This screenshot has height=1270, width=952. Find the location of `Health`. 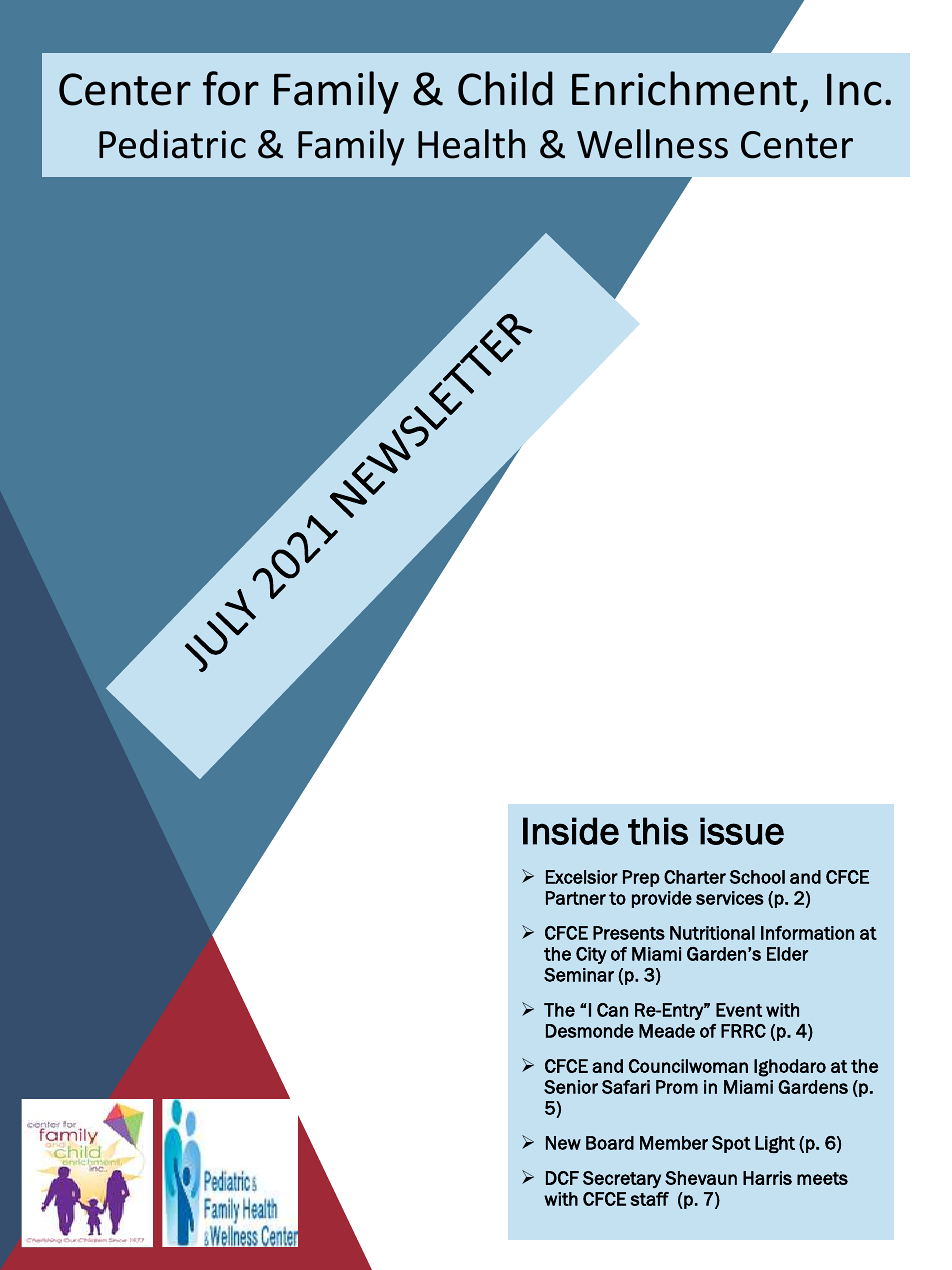

Health is located at coordinates (471, 144).
